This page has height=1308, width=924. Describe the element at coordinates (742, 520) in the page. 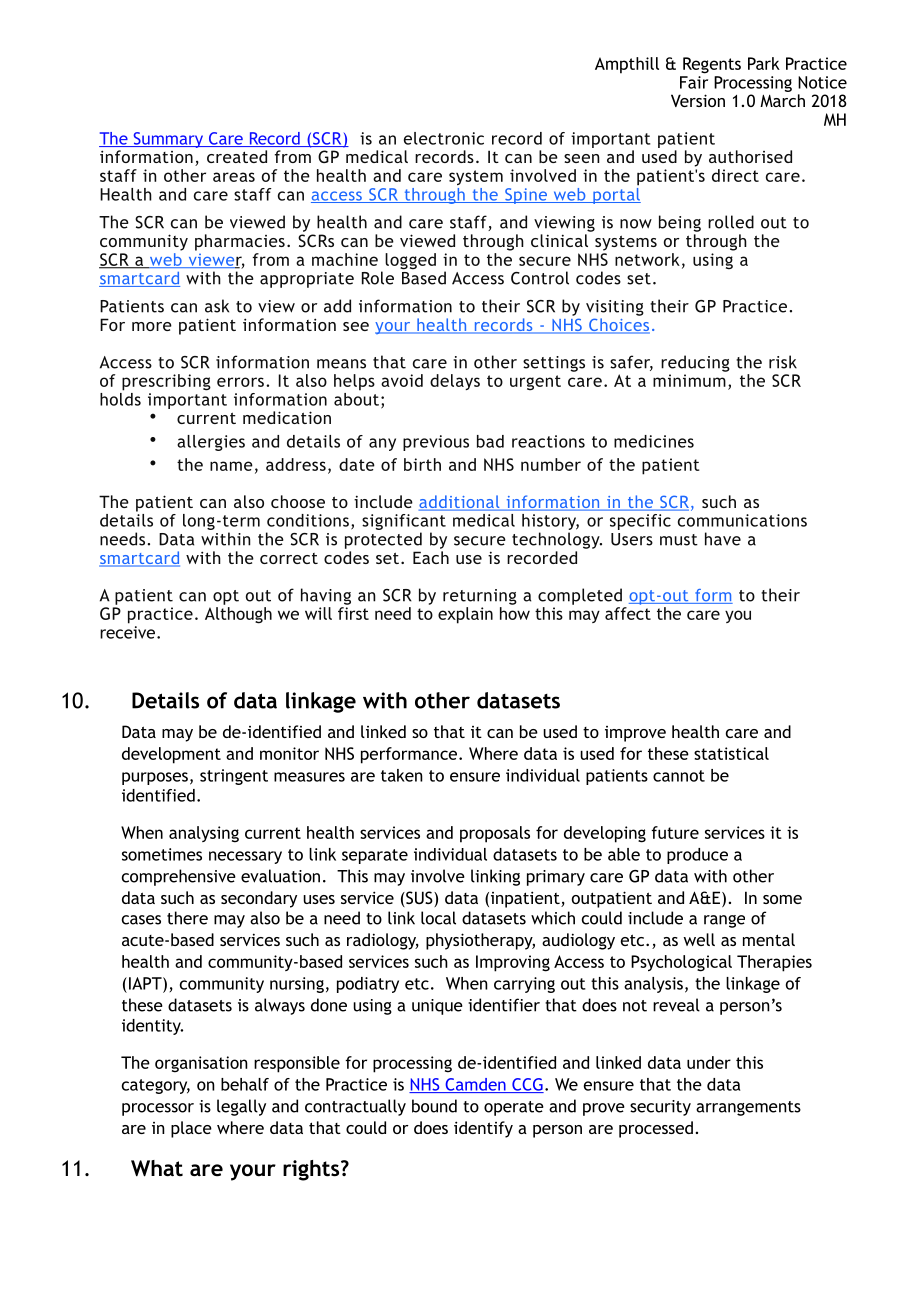

I see `communications` at that location.
